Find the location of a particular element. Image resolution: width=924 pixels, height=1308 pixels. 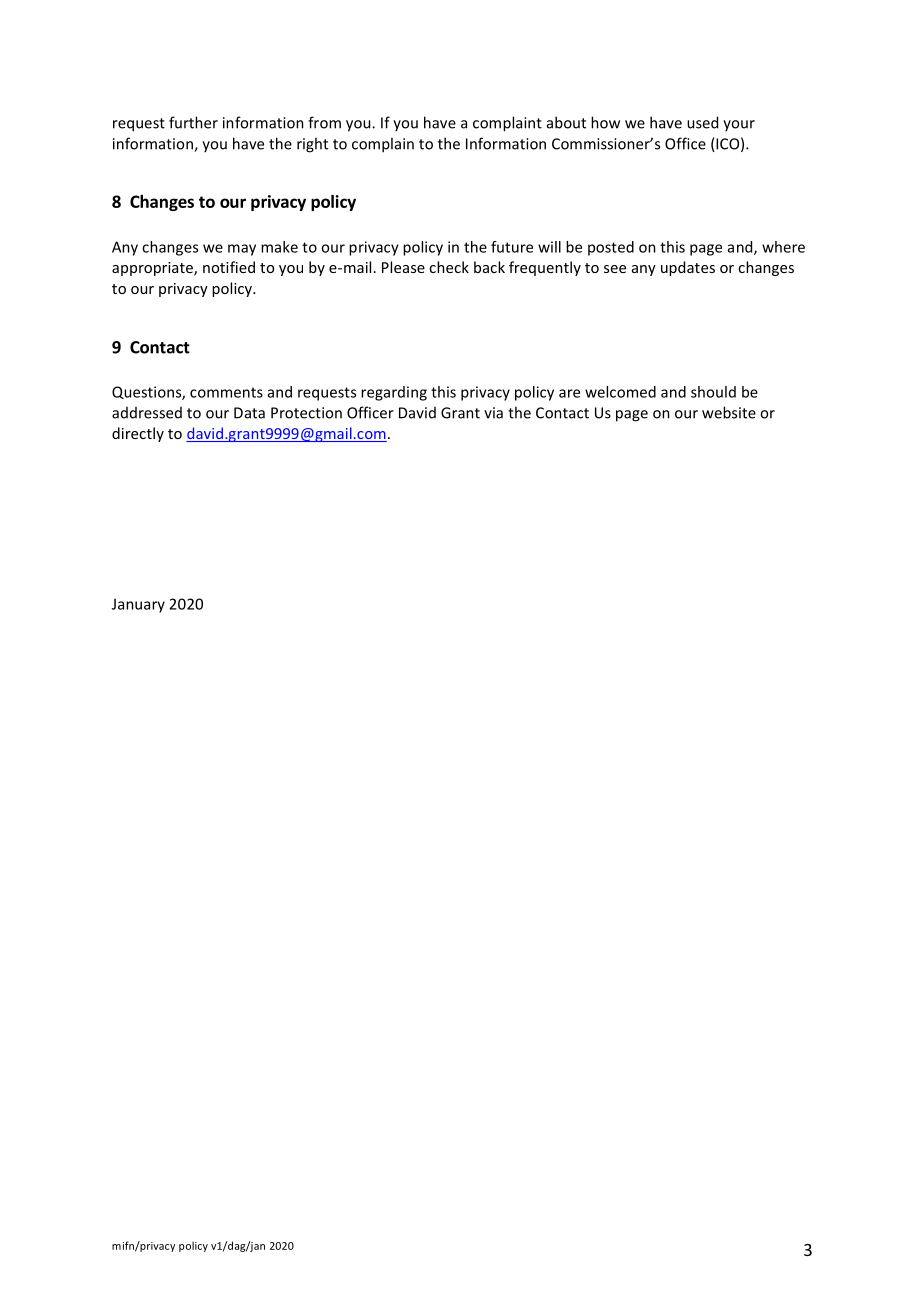

used is located at coordinates (702, 122).
